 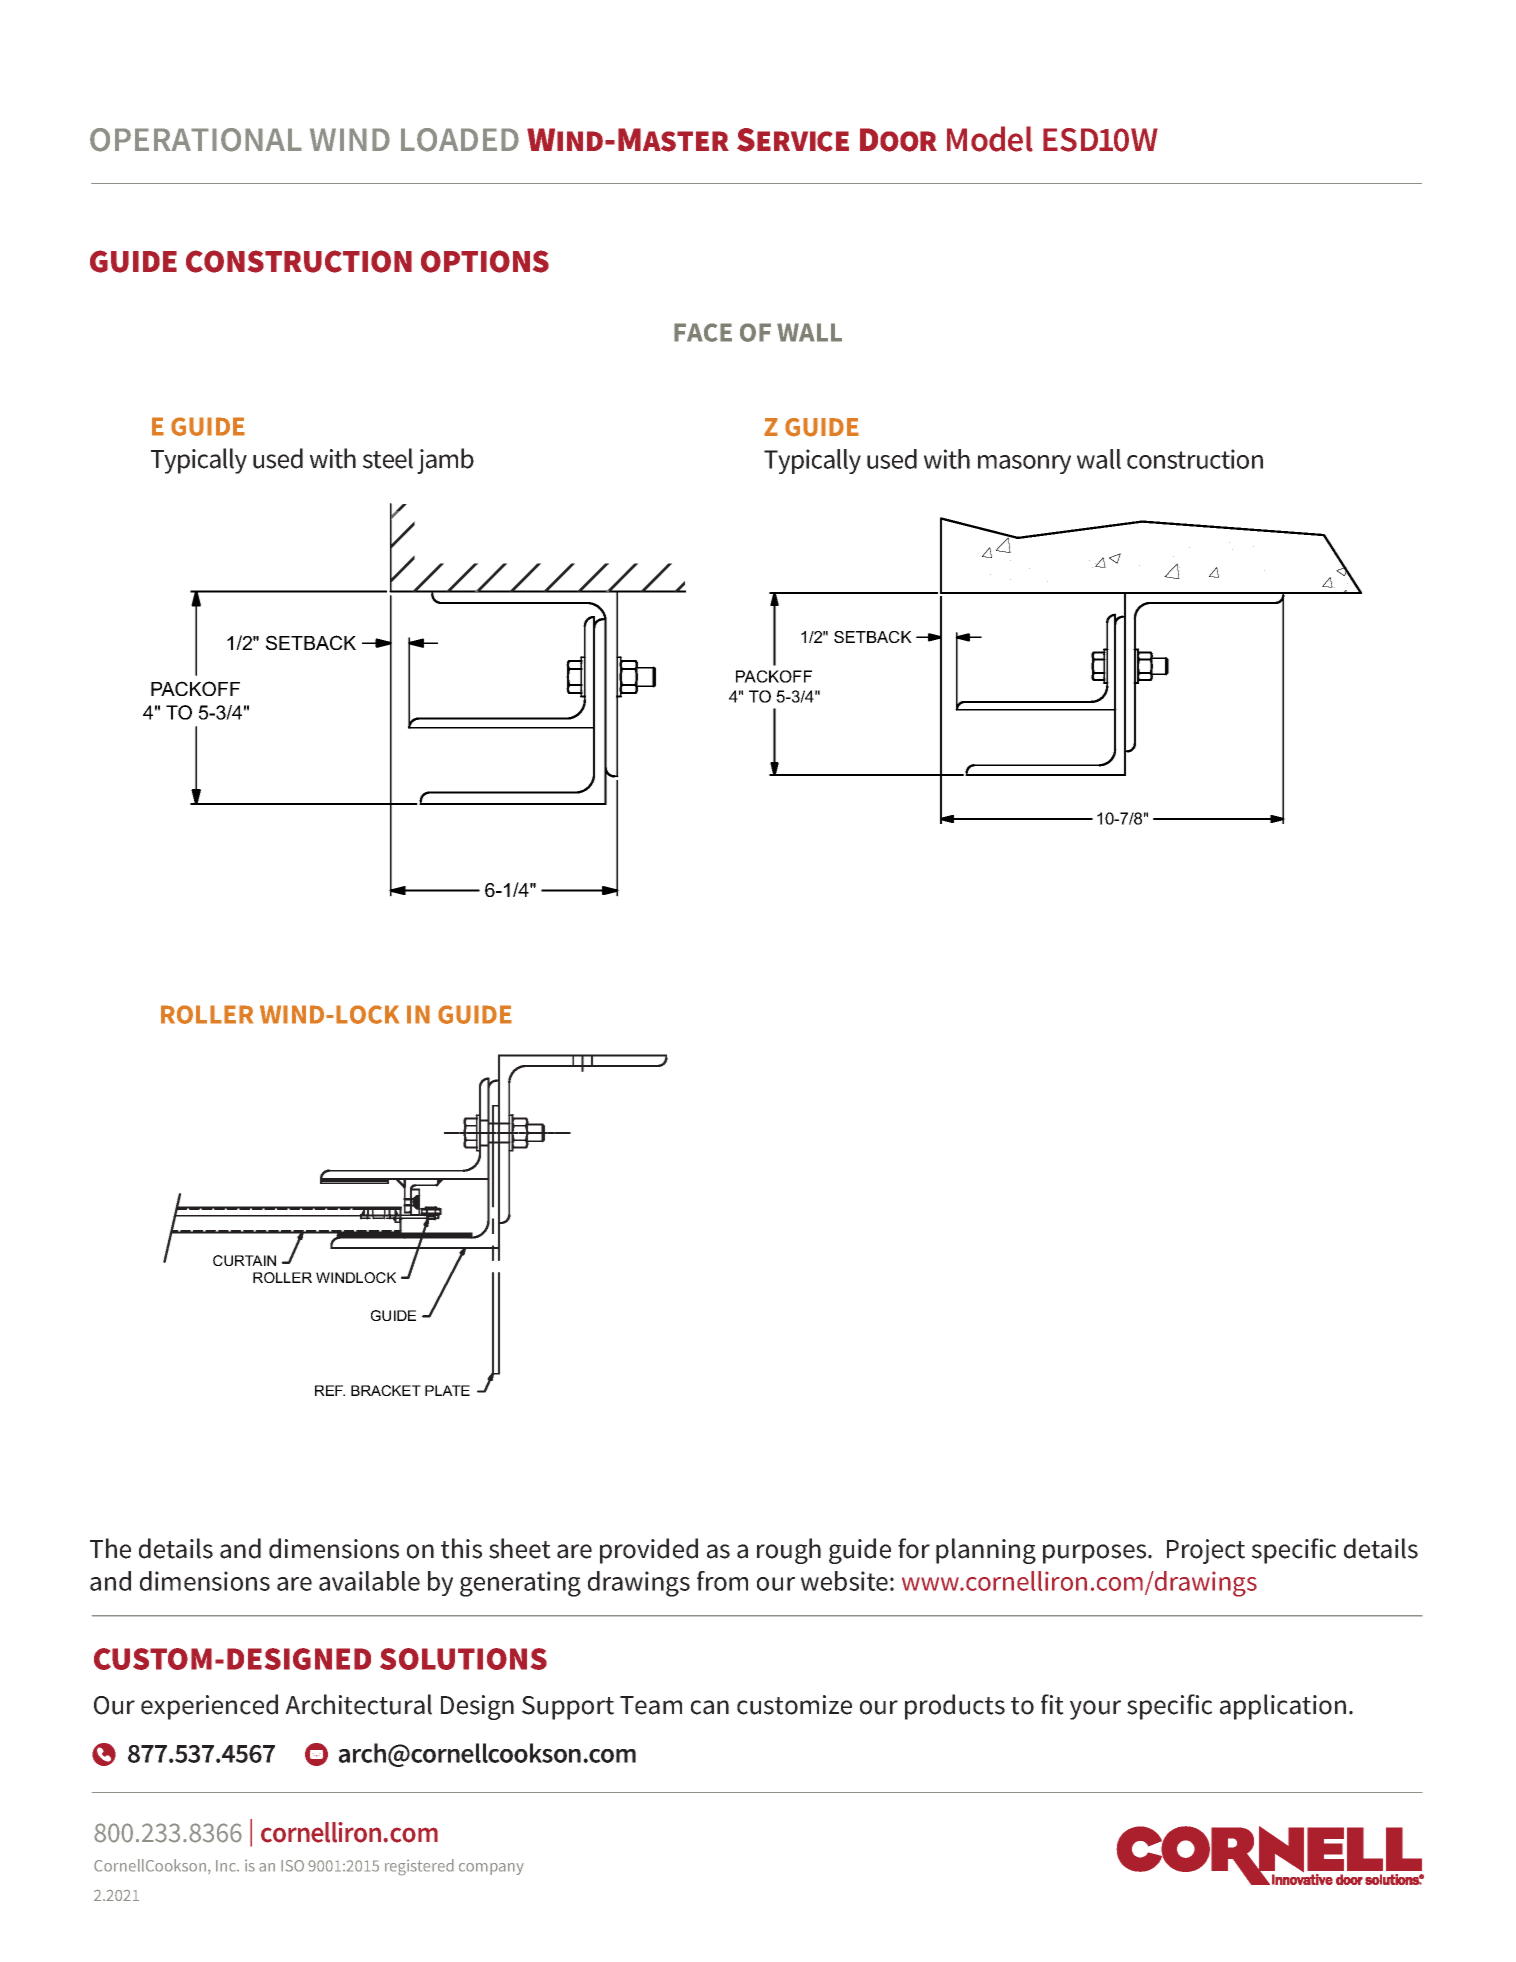 What do you see at coordinates (649, 1551) in the screenshot?
I see `provided` at bounding box center [649, 1551].
